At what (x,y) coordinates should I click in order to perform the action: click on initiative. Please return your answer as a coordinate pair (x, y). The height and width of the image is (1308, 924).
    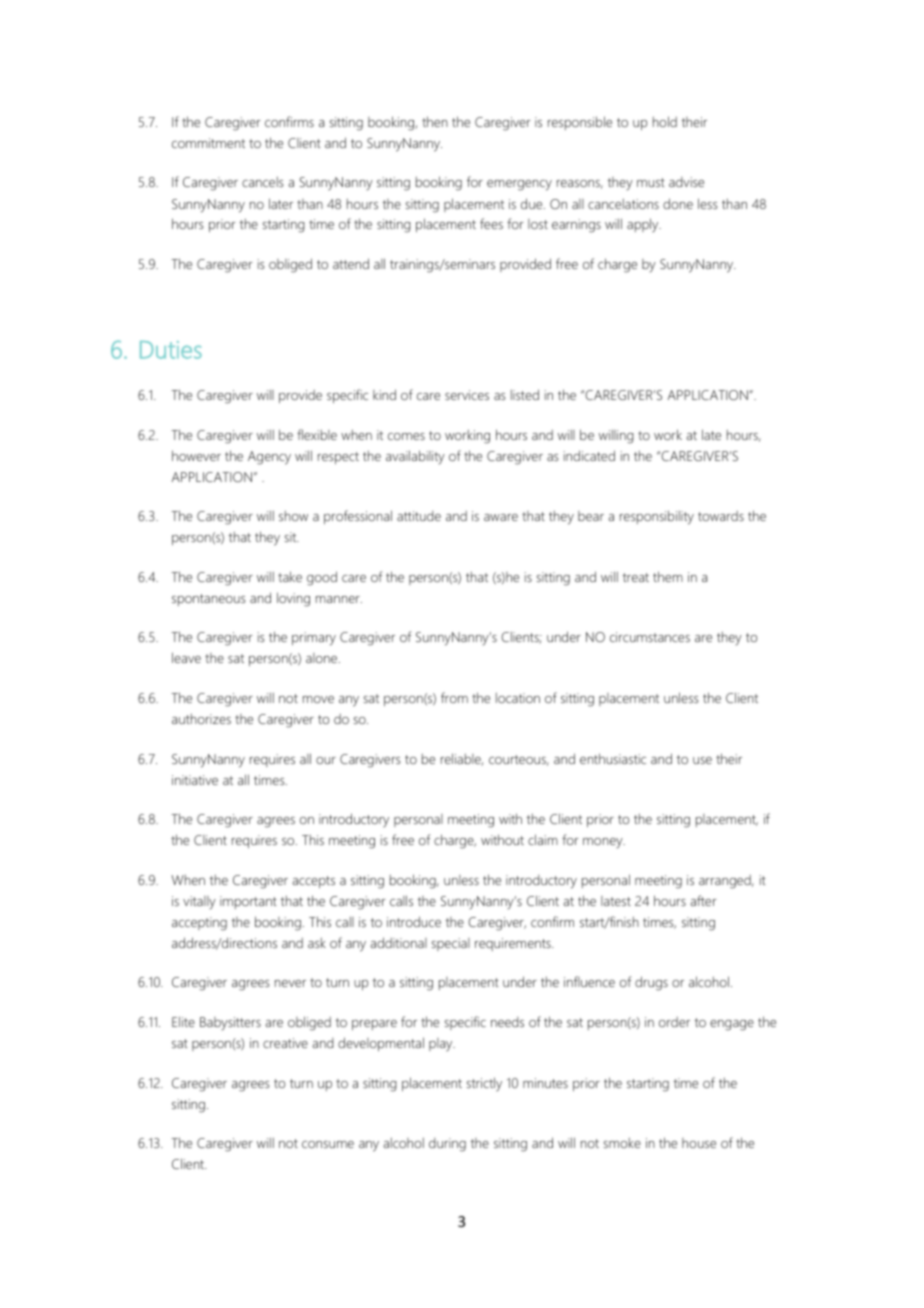
    Looking at the image, I should click on (195, 780).
